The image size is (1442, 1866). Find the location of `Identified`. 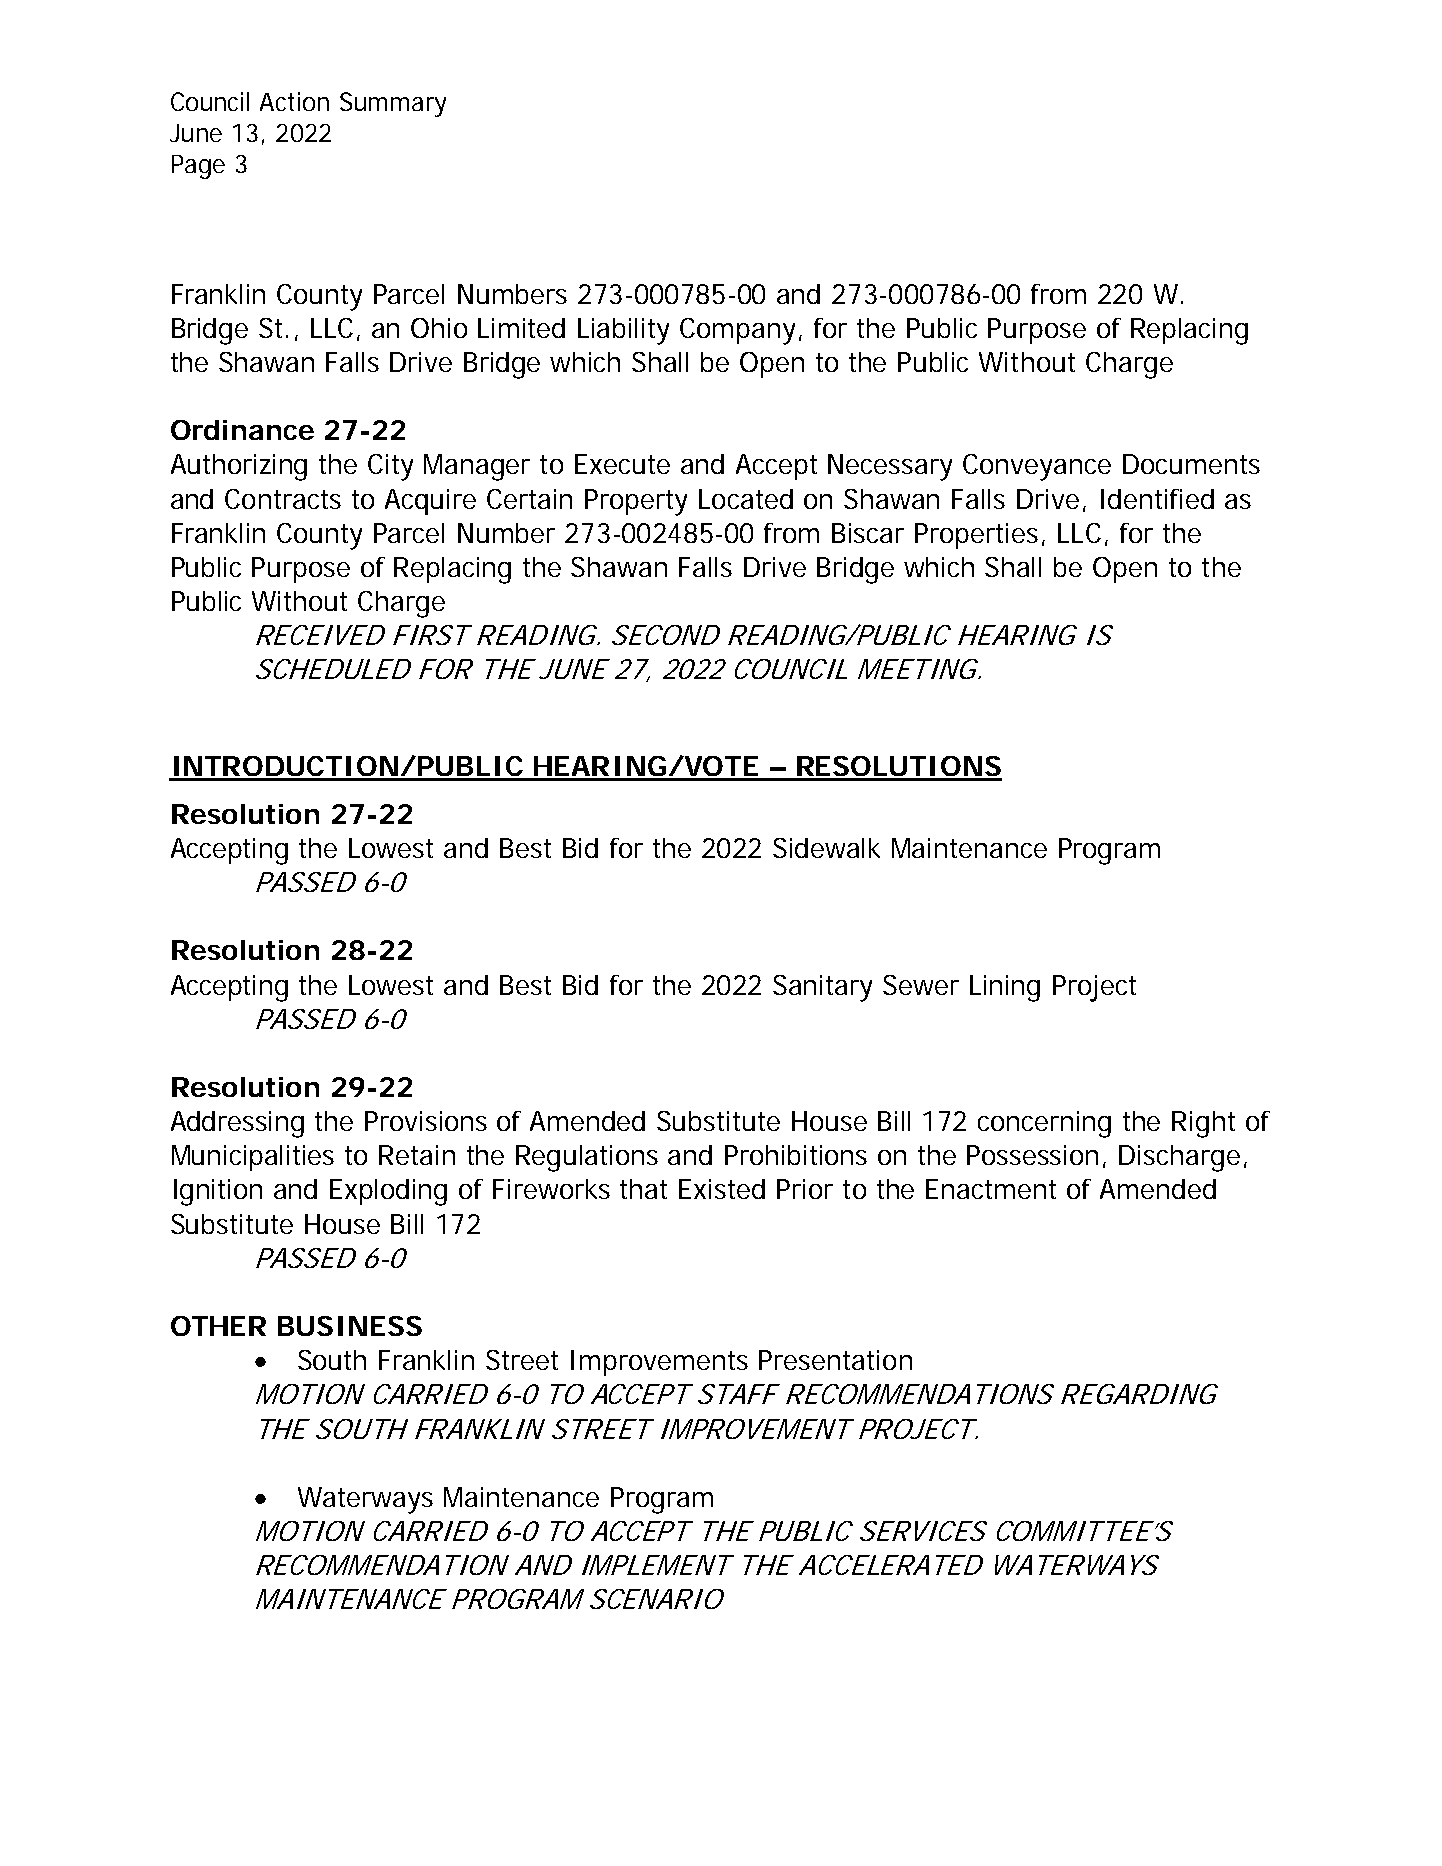

Identified is located at coordinates (1157, 499).
